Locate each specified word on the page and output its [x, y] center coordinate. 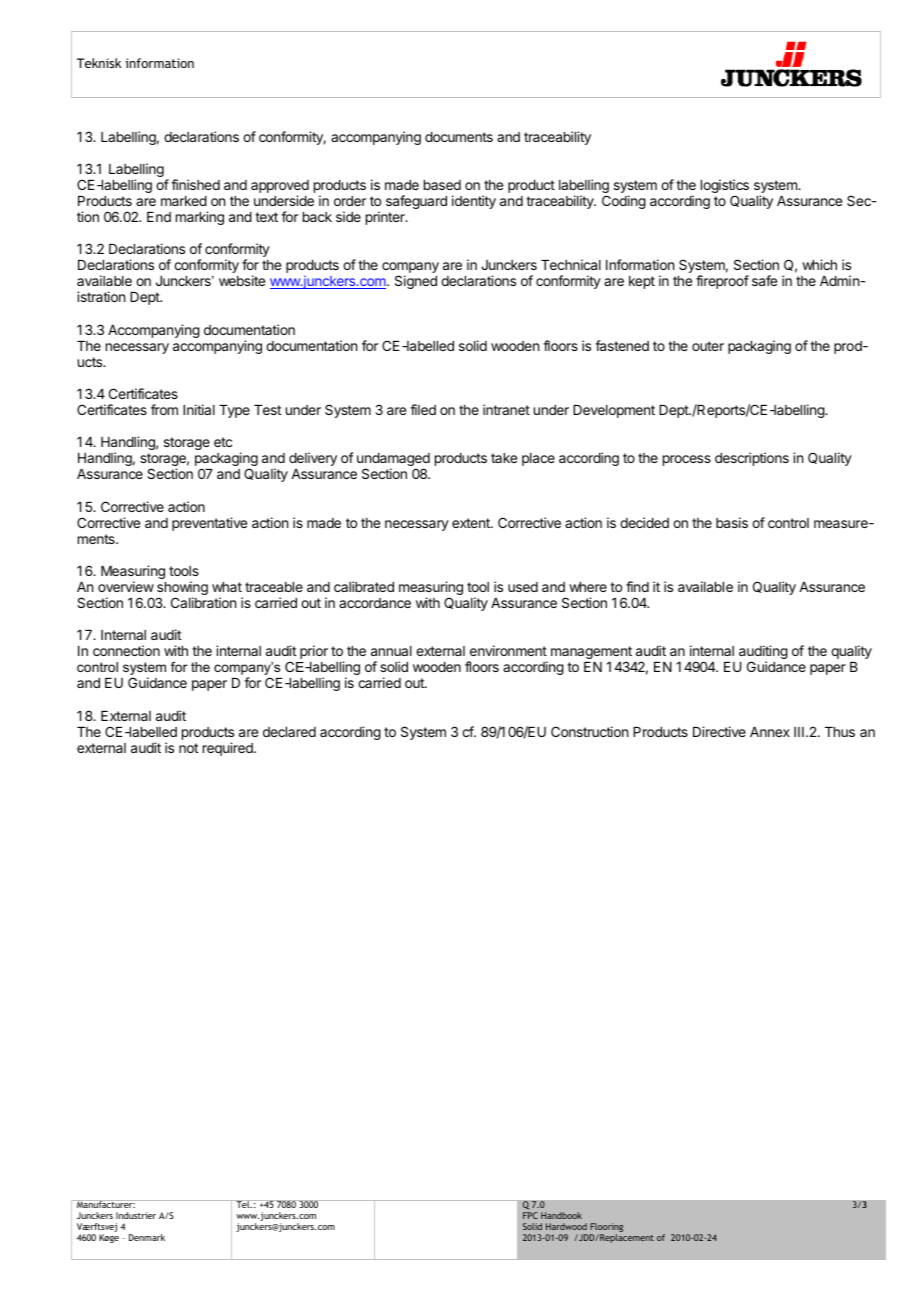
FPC [530, 1215]
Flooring [606, 1229]
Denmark [147, 1237]
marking [200, 218]
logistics [725, 187]
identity [474, 202]
